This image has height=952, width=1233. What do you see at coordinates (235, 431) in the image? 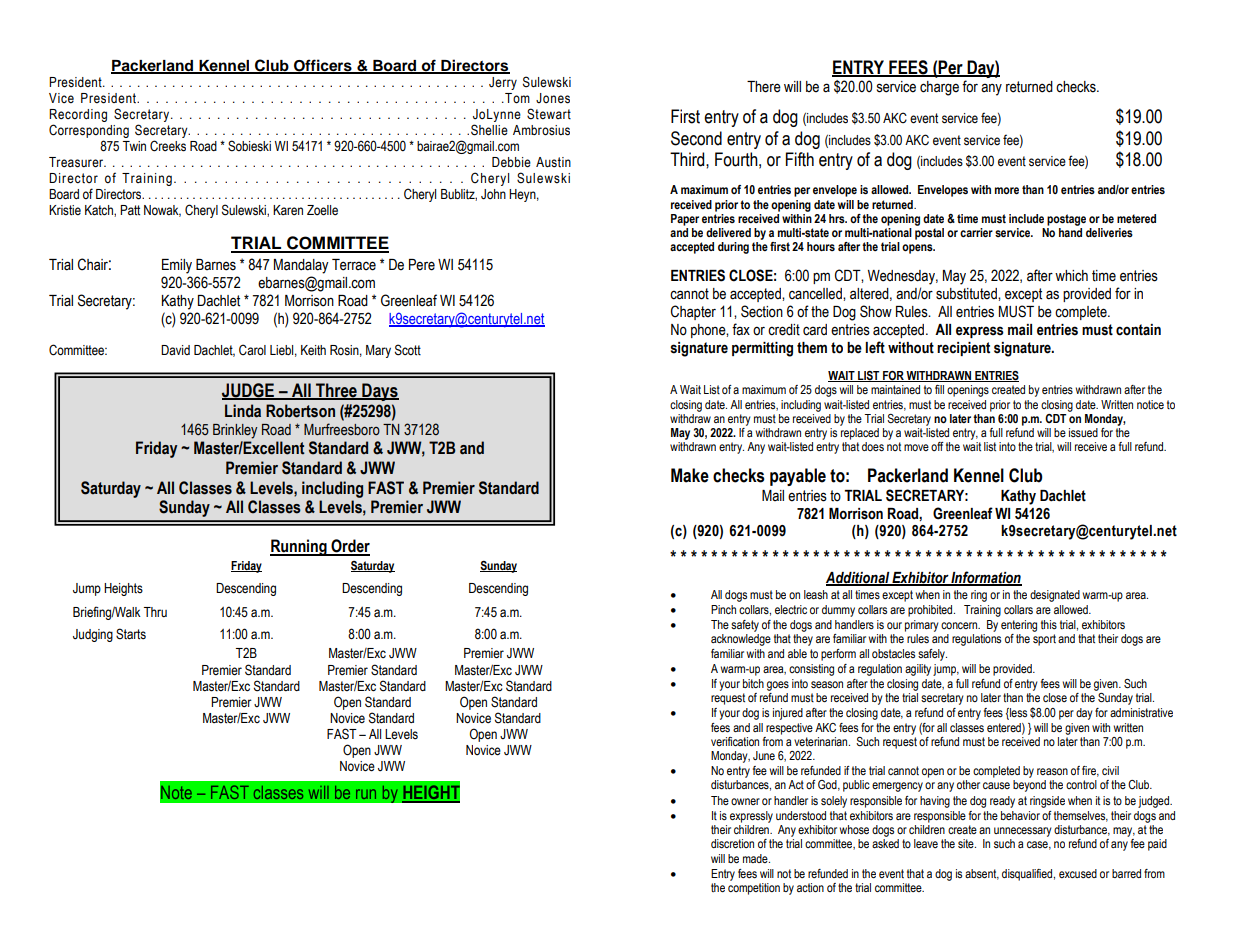
I see `Brinkley` at bounding box center [235, 431].
